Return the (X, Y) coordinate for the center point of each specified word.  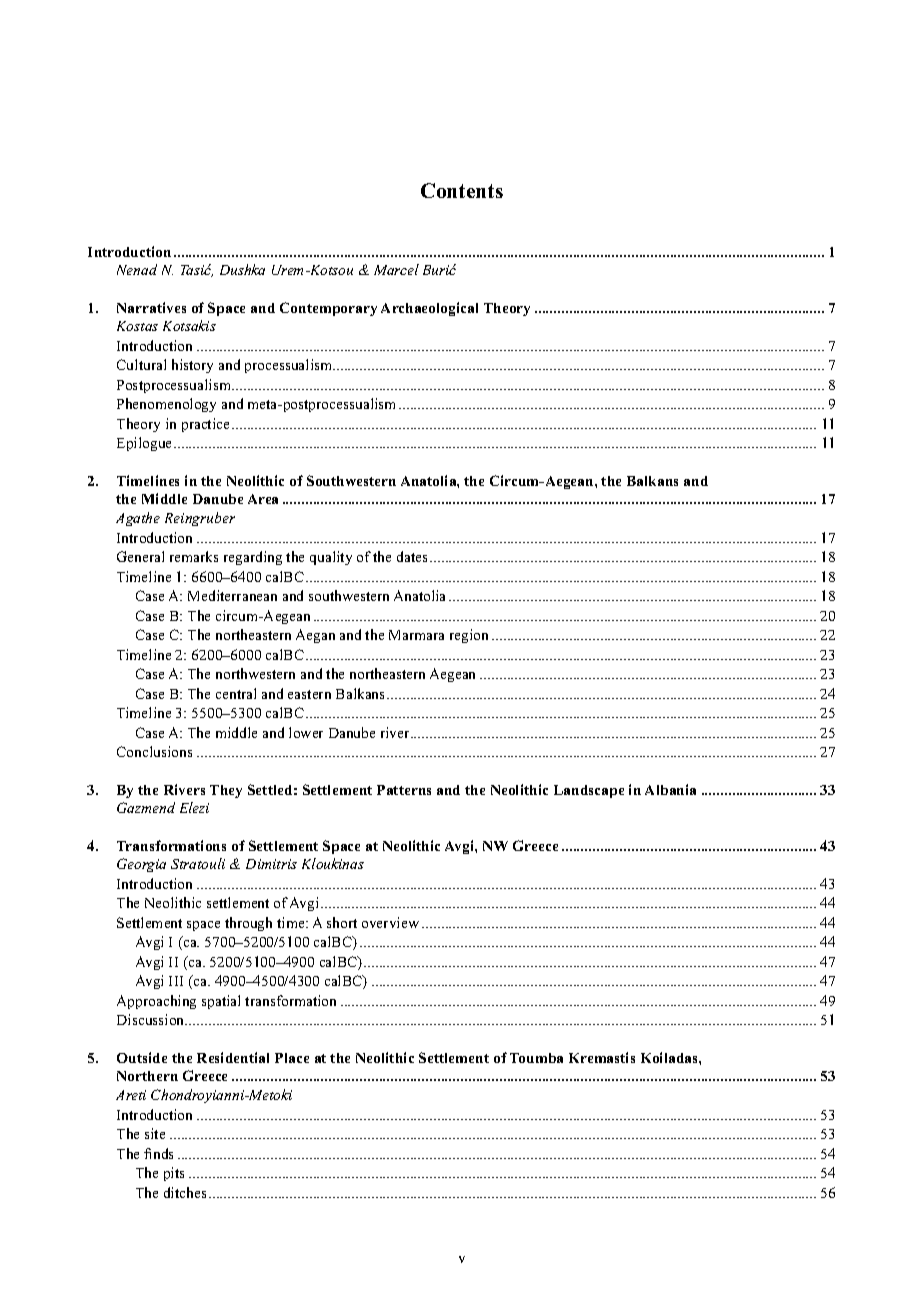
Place (292, 1058)
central (236, 693)
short (342, 922)
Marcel (396, 269)
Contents (462, 190)
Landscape (589, 791)
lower (306, 732)
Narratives (151, 307)
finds (158, 1153)
